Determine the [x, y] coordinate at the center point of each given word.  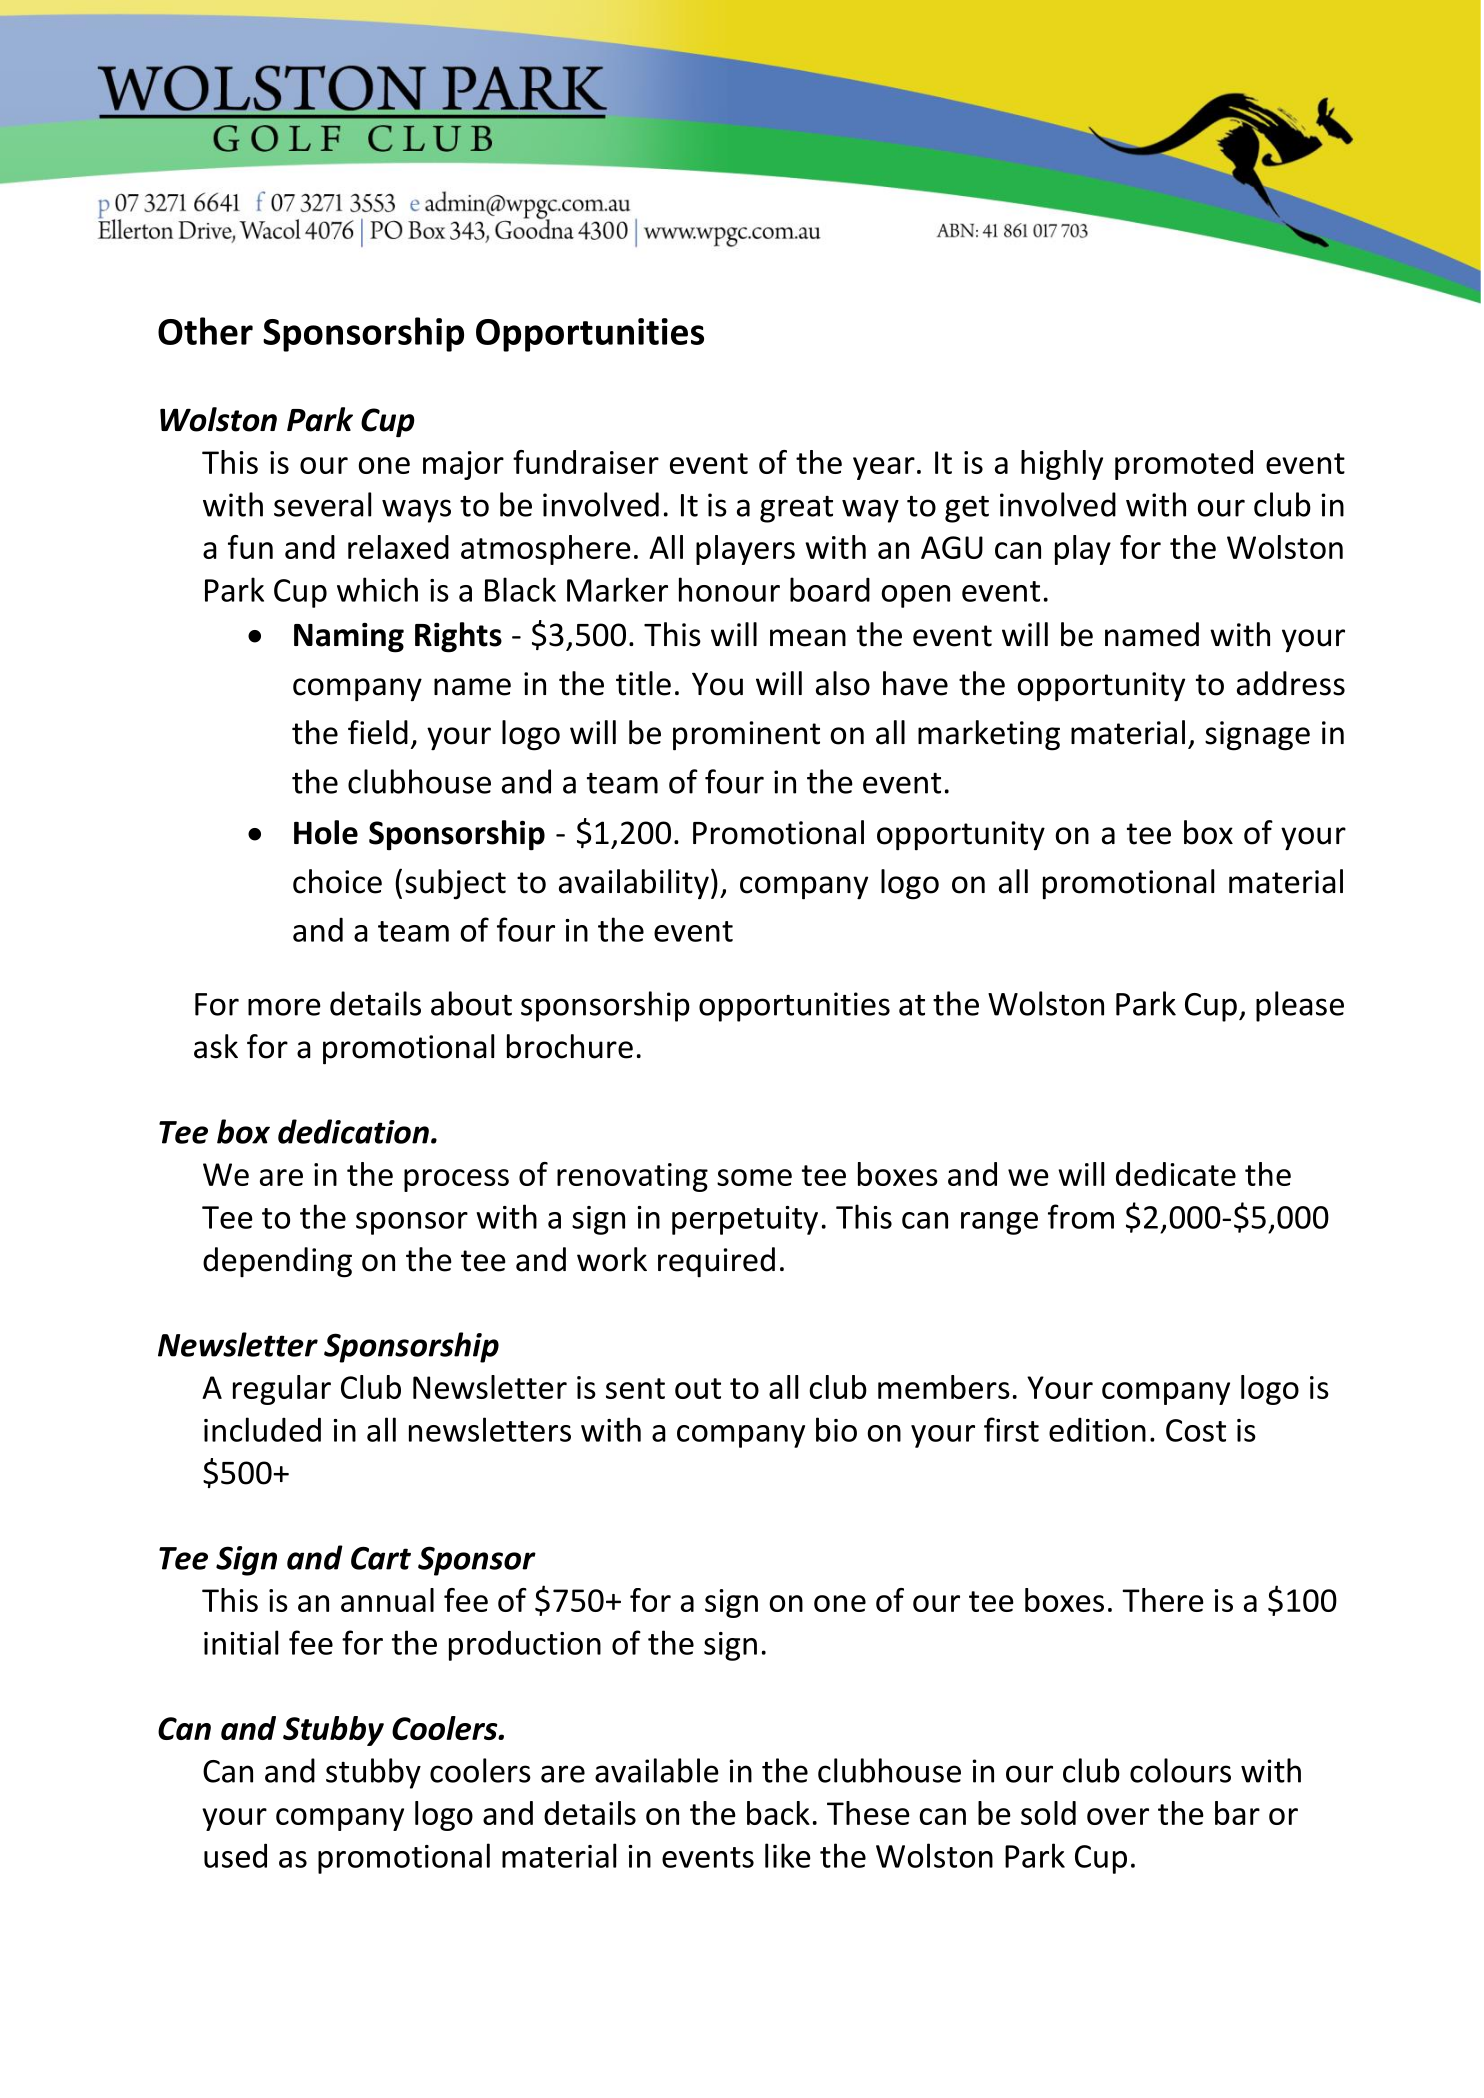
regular [282, 1390]
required [716, 1262]
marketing [989, 735]
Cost [1196, 1430]
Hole [326, 832]
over [1118, 1816]
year [884, 468]
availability [634, 884]
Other [205, 331]
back [778, 1813]
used [235, 1855]
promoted [1184, 465]
